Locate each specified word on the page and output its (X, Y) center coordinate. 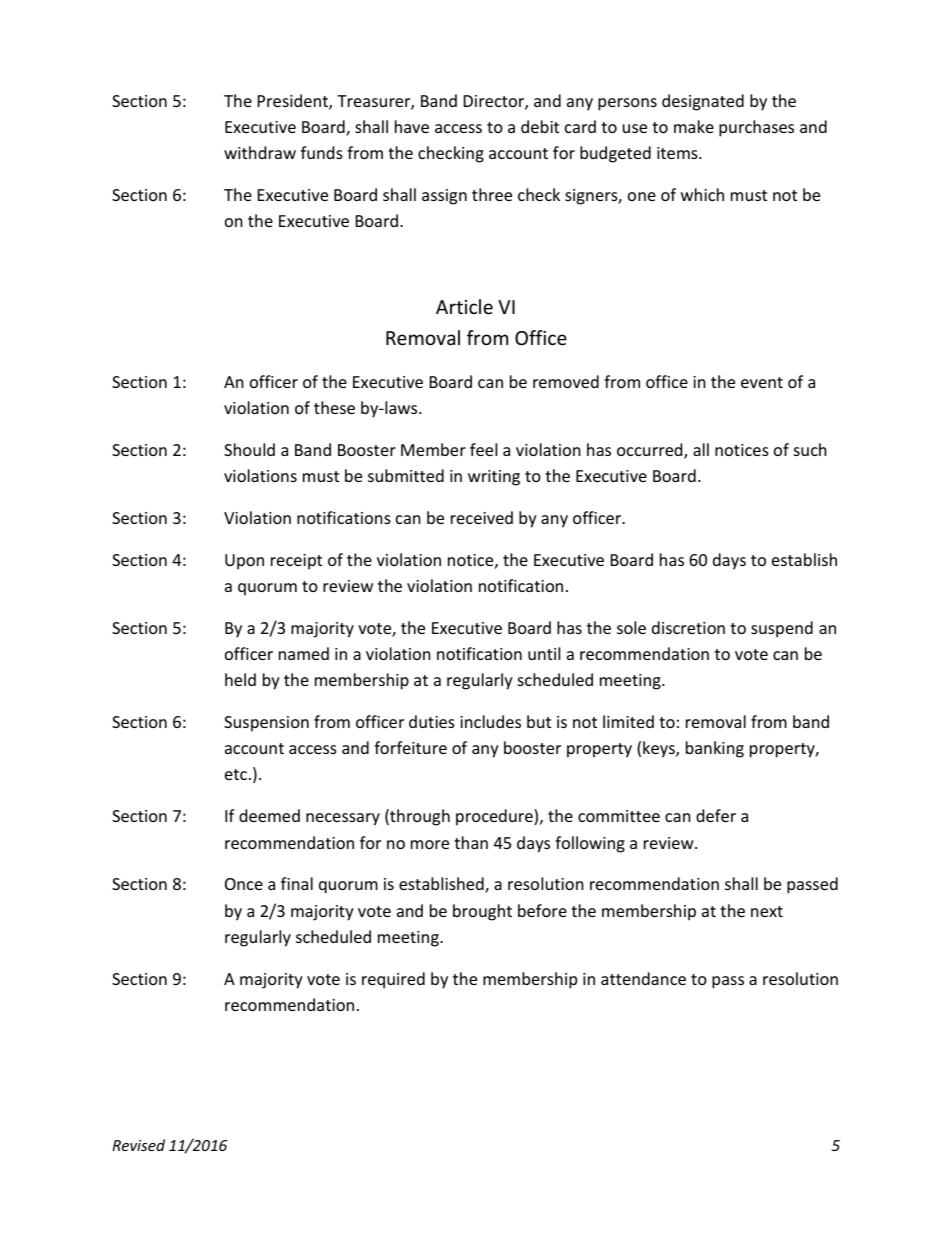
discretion (688, 627)
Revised (138, 1145)
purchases (756, 128)
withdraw (260, 152)
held (240, 679)
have (412, 126)
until (544, 653)
